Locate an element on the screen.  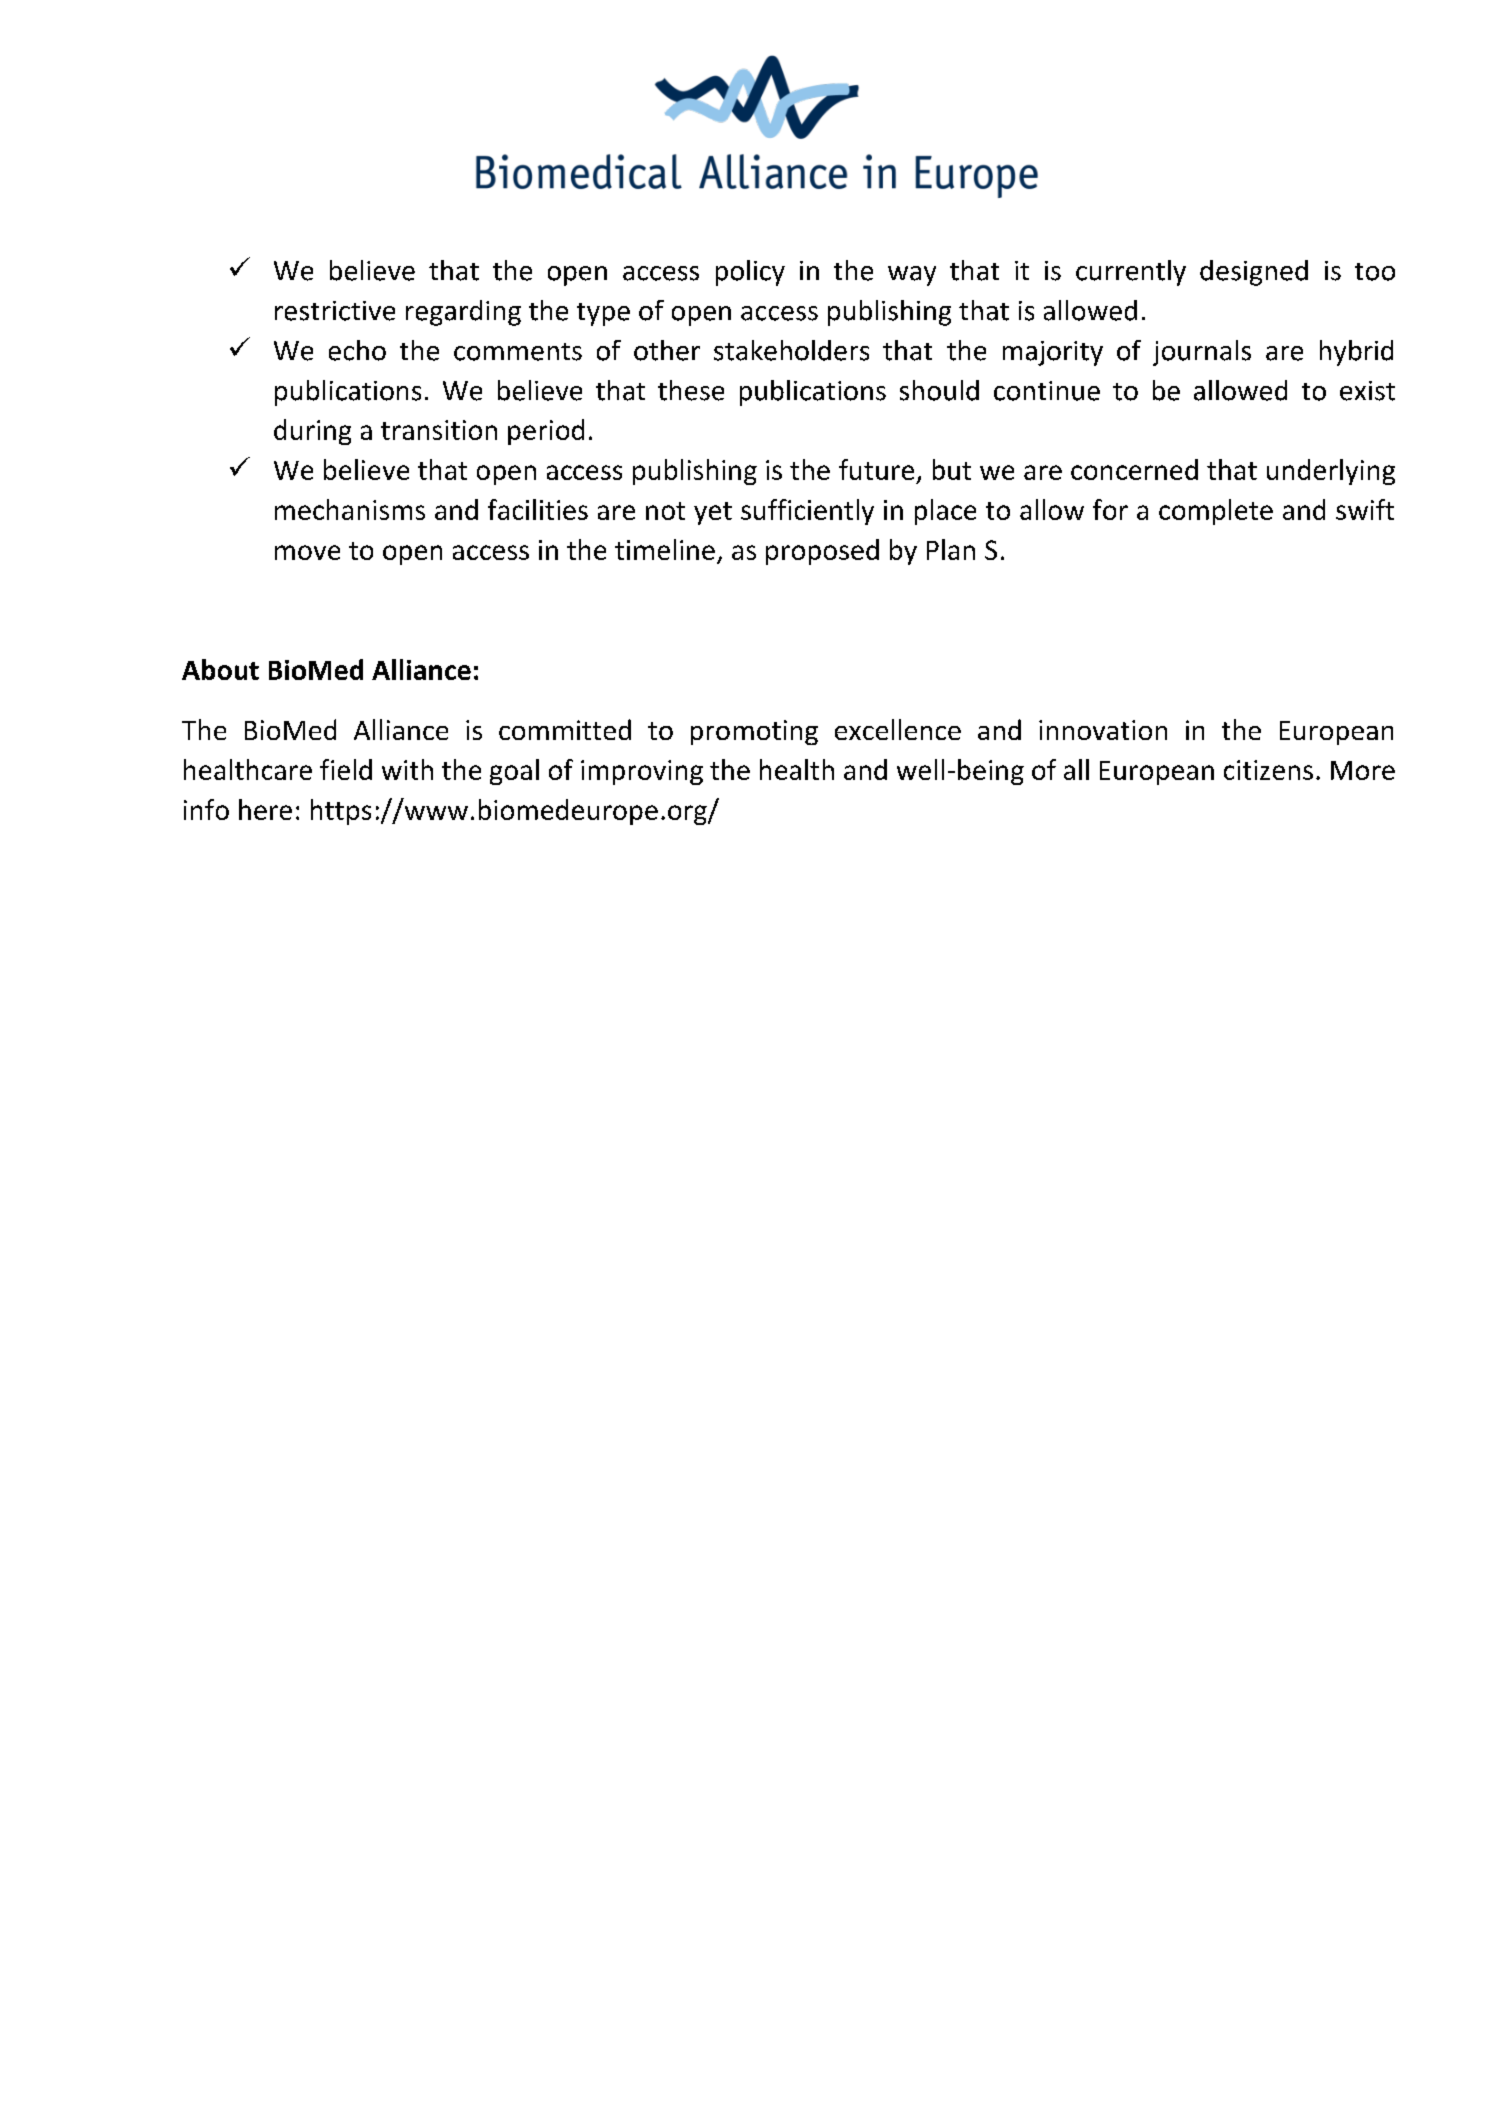
policy is located at coordinates (750, 273).
